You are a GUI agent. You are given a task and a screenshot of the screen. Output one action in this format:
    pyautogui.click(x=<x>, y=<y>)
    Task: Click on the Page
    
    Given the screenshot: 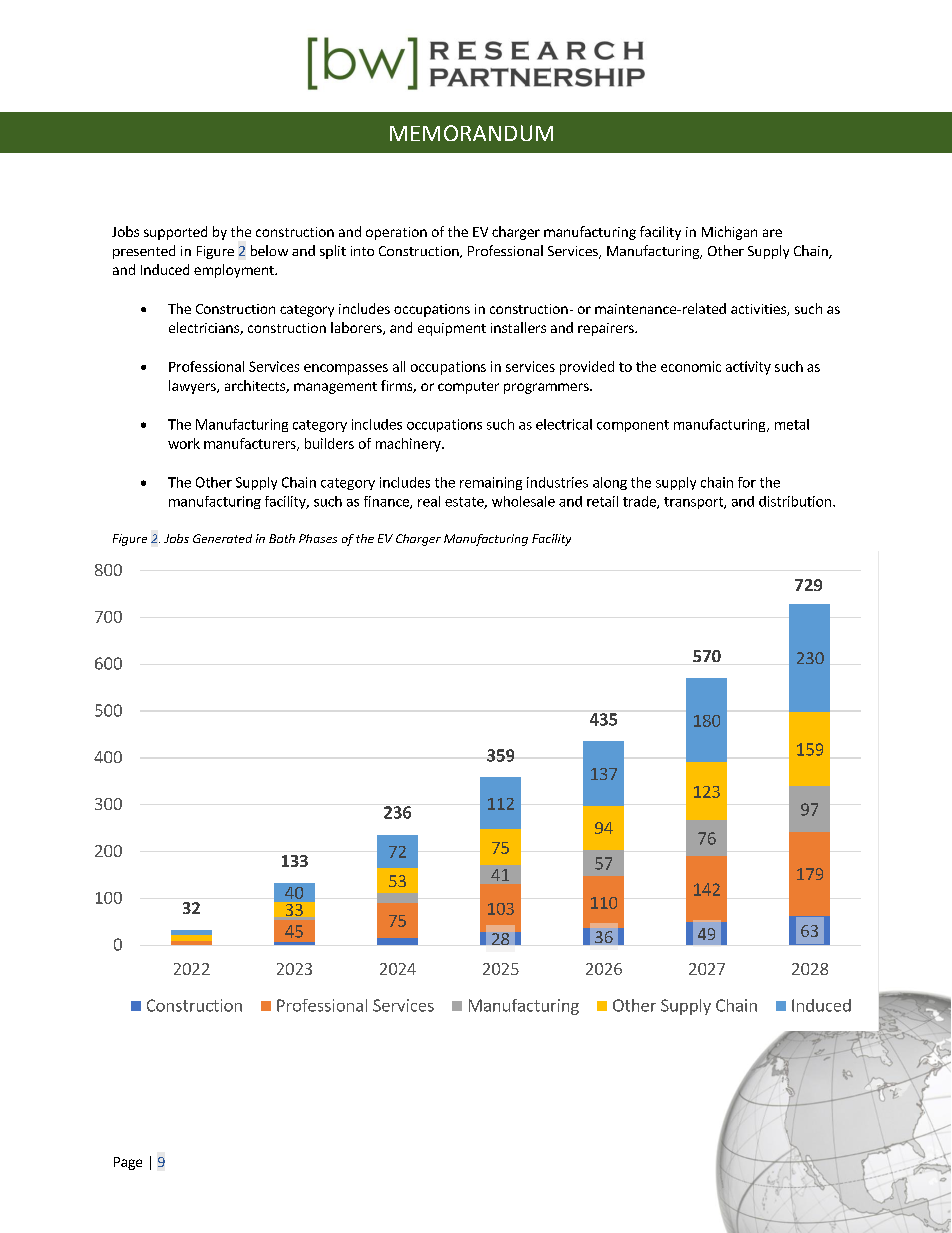 What is the action you would take?
    pyautogui.click(x=128, y=1163)
